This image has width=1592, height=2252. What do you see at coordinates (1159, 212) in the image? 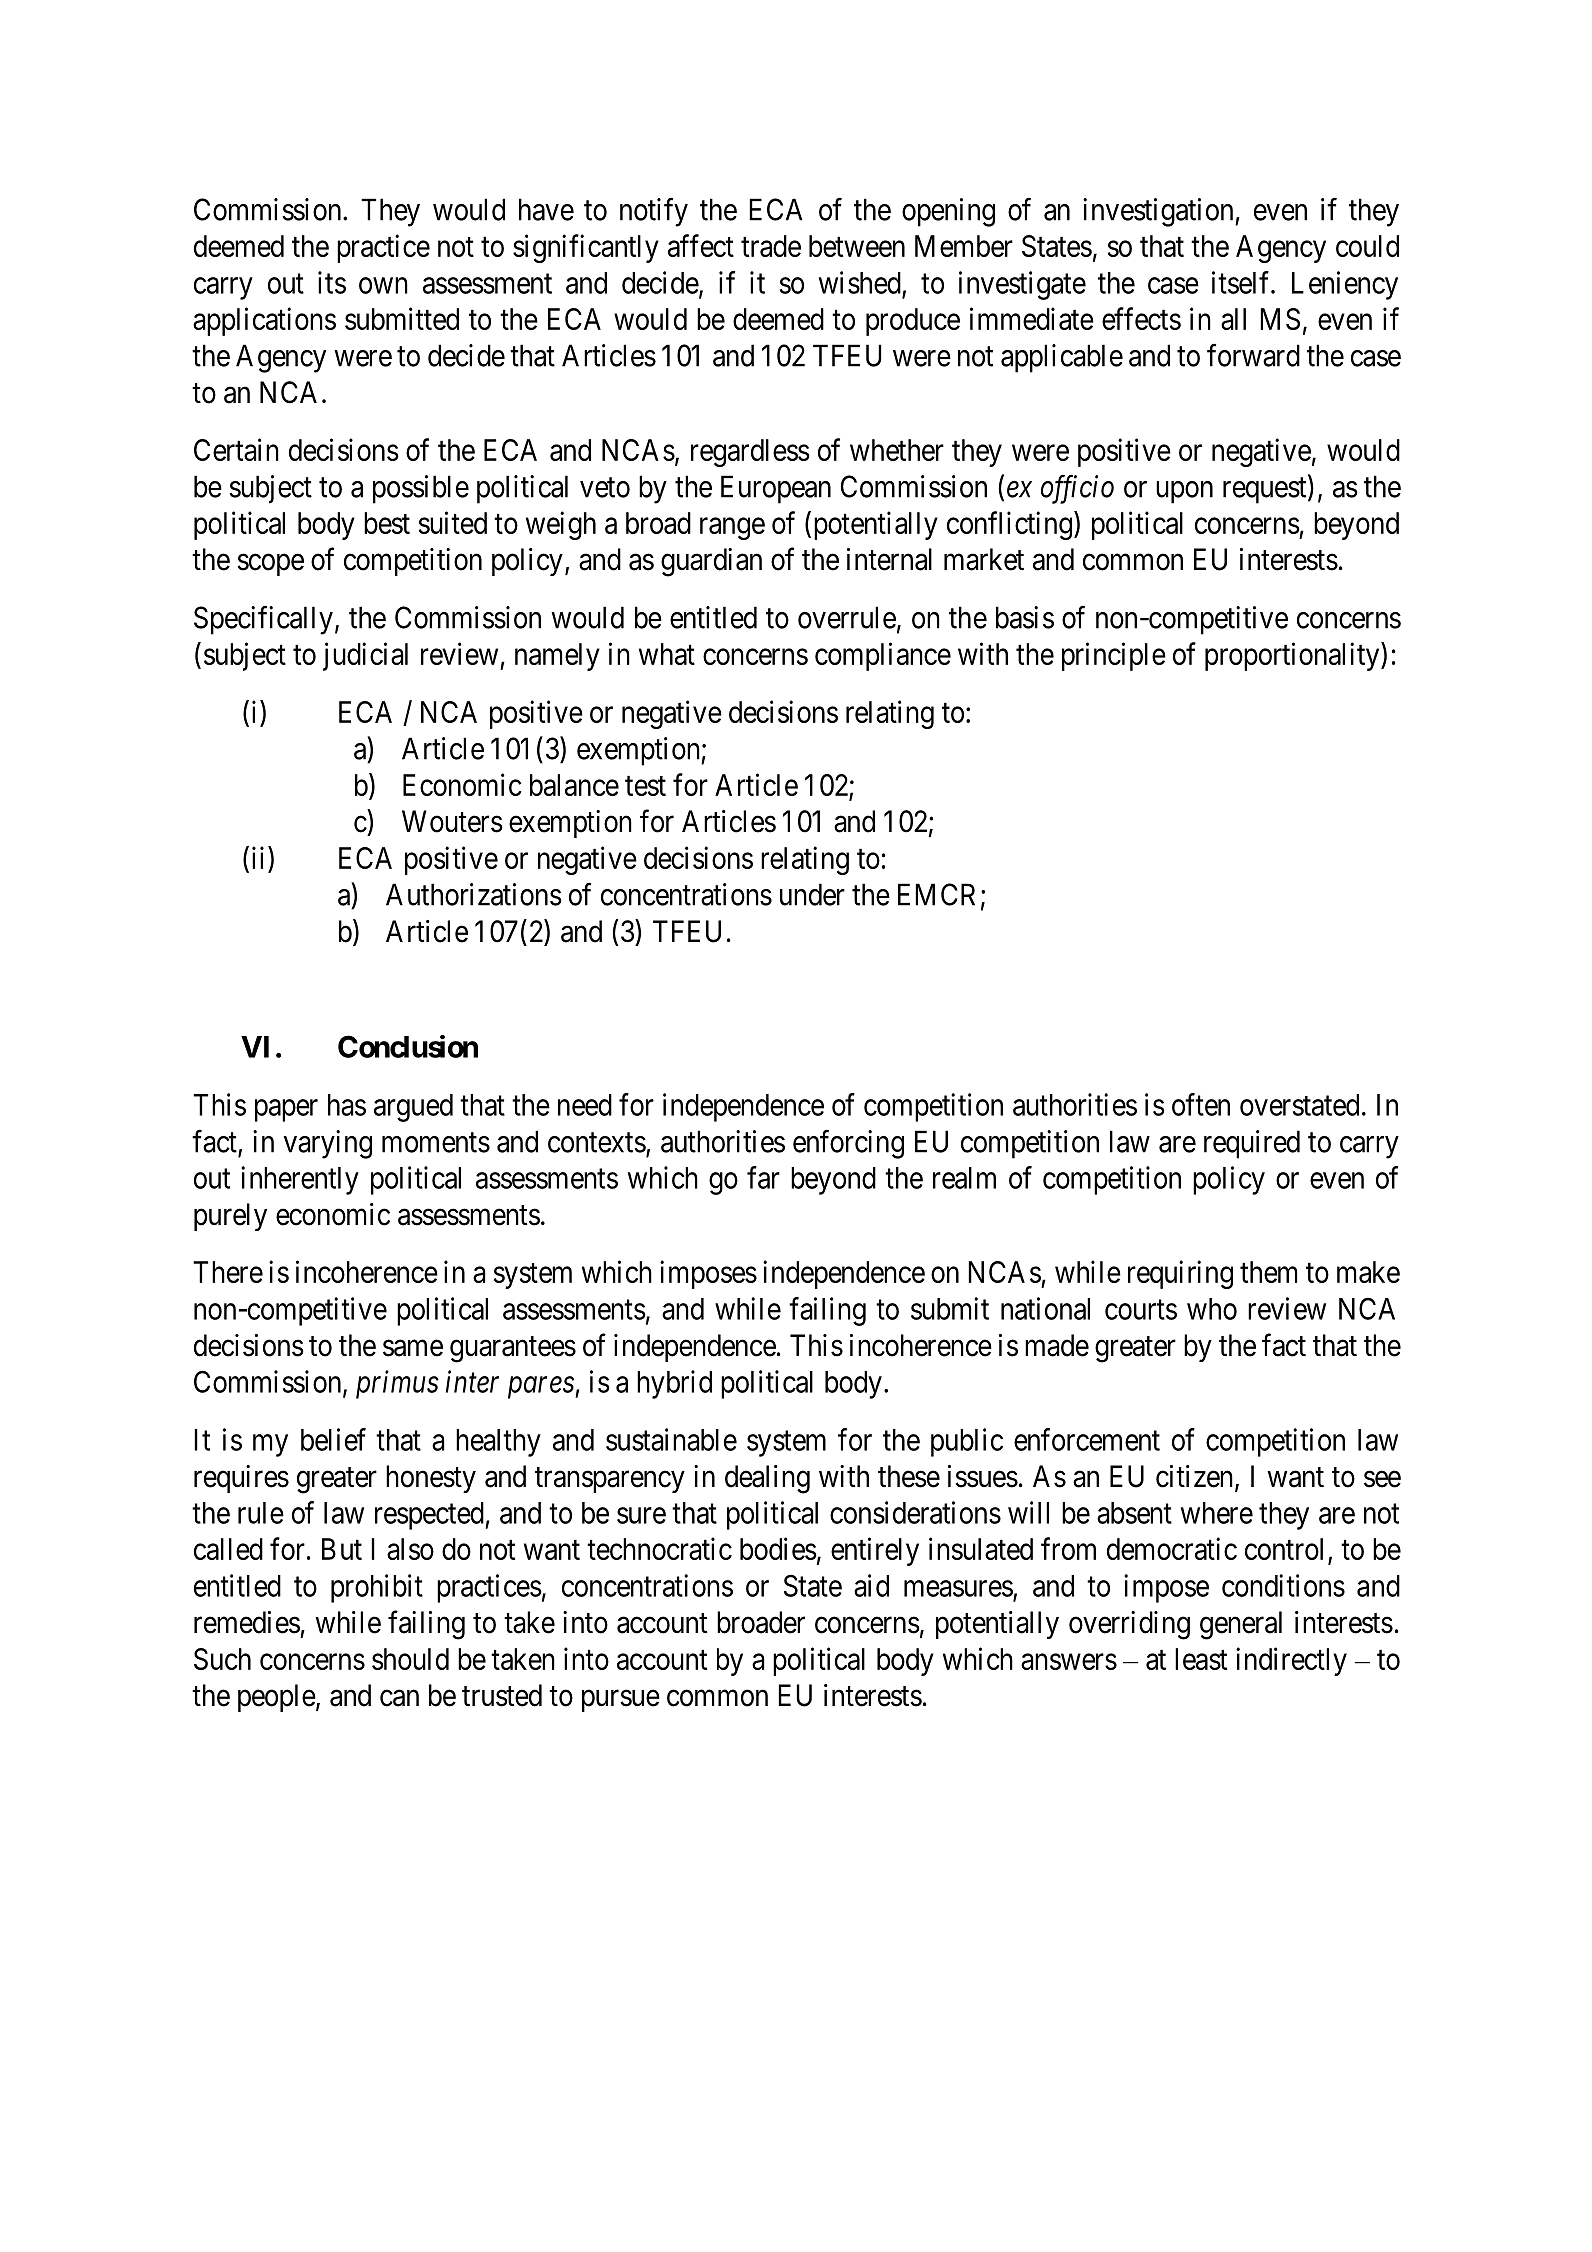
I see `investigation` at bounding box center [1159, 212].
